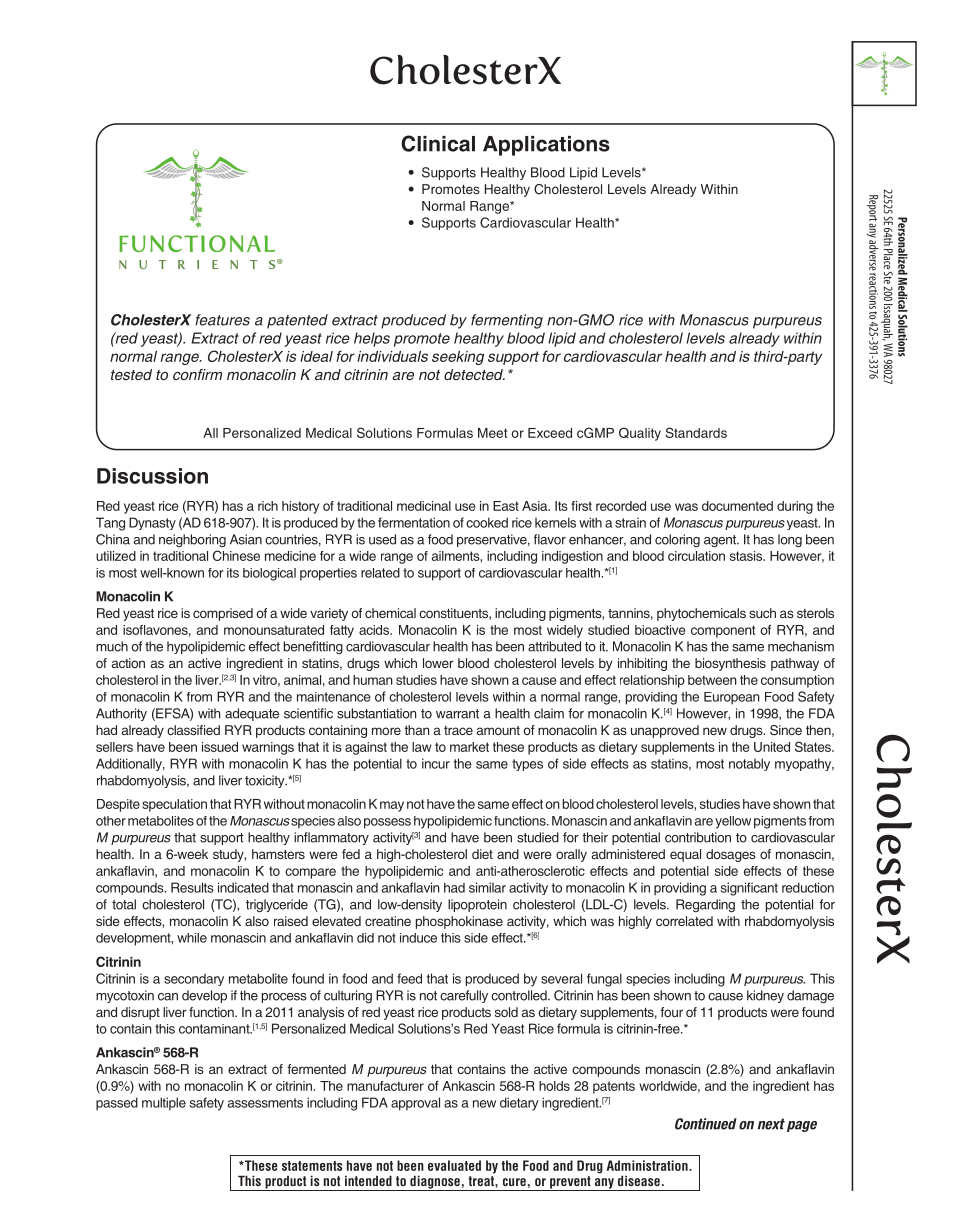  What do you see at coordinates (192, 887) in the screenshot?
I see `Results` at bounding box center [192, 887].
